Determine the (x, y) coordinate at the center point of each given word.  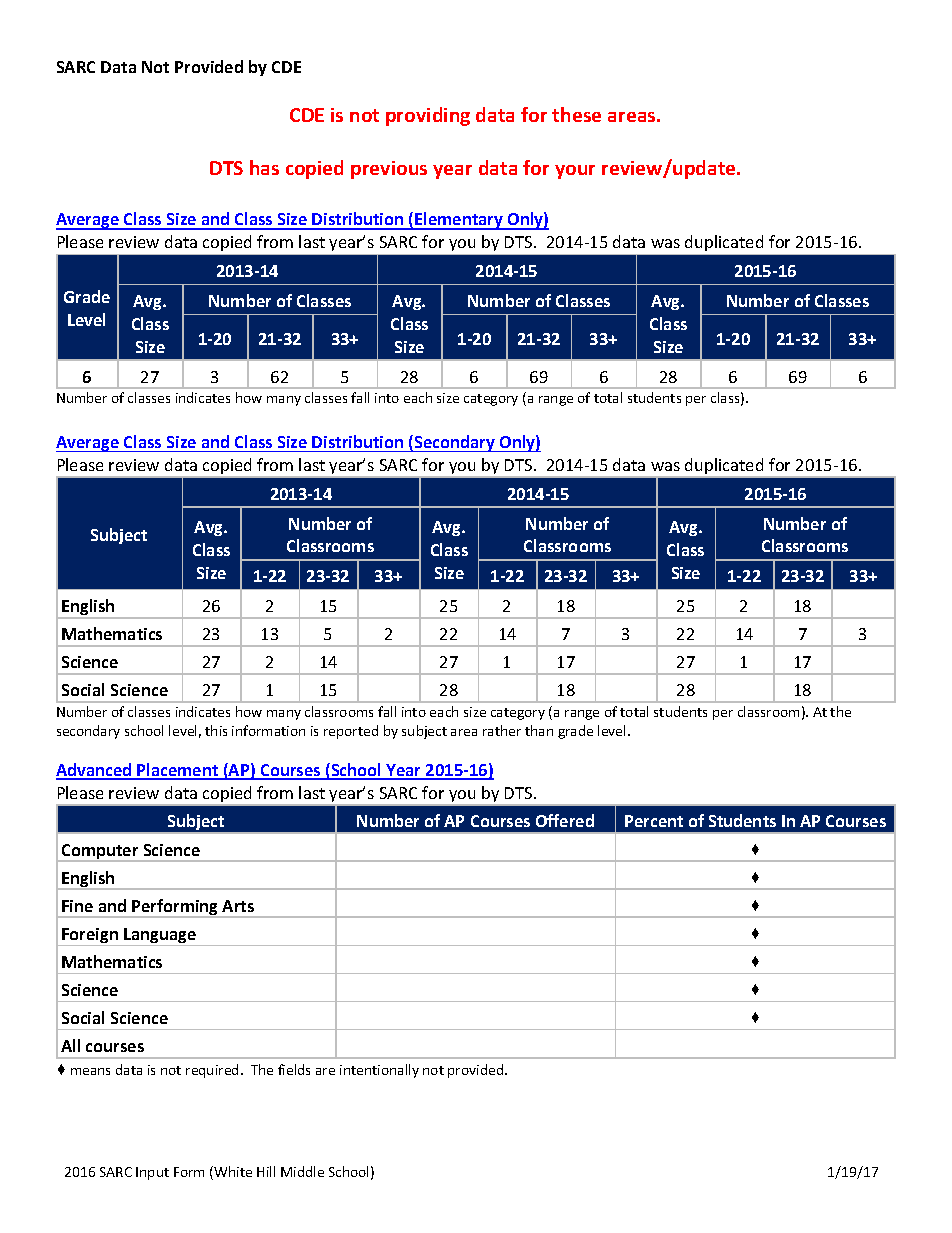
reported (351, 732)
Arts (238, 906)
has (264, 167)
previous (389, 170)
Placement (178, 771)
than (539, 730)
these (576, 114)
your (575, 172)
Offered (565, 820)
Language (160, 937)
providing (428, 116)
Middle (302, 1171)
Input (152, 1173)
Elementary (459, 221)
